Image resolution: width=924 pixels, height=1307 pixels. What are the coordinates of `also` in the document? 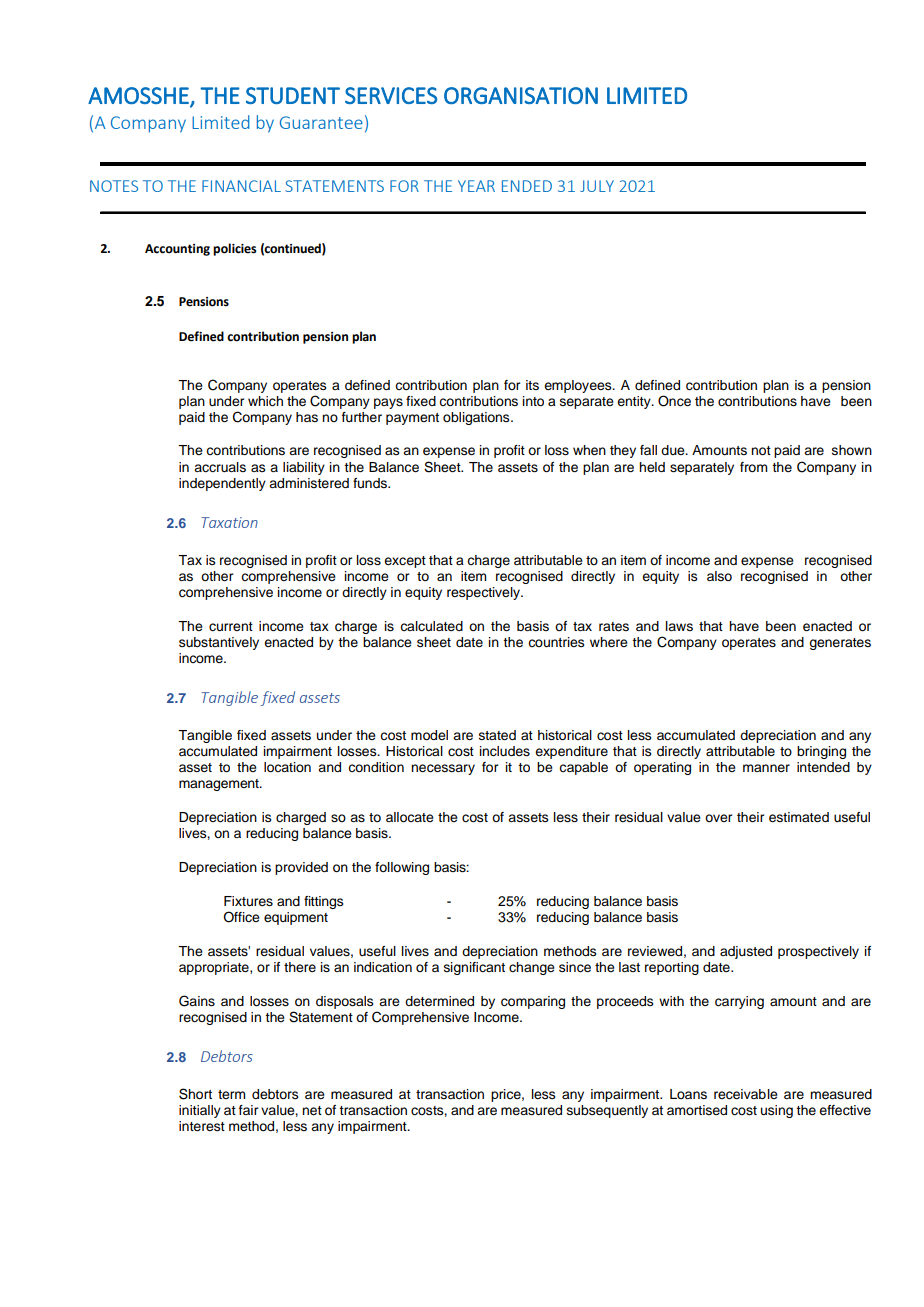 It's located at (719, 576).
